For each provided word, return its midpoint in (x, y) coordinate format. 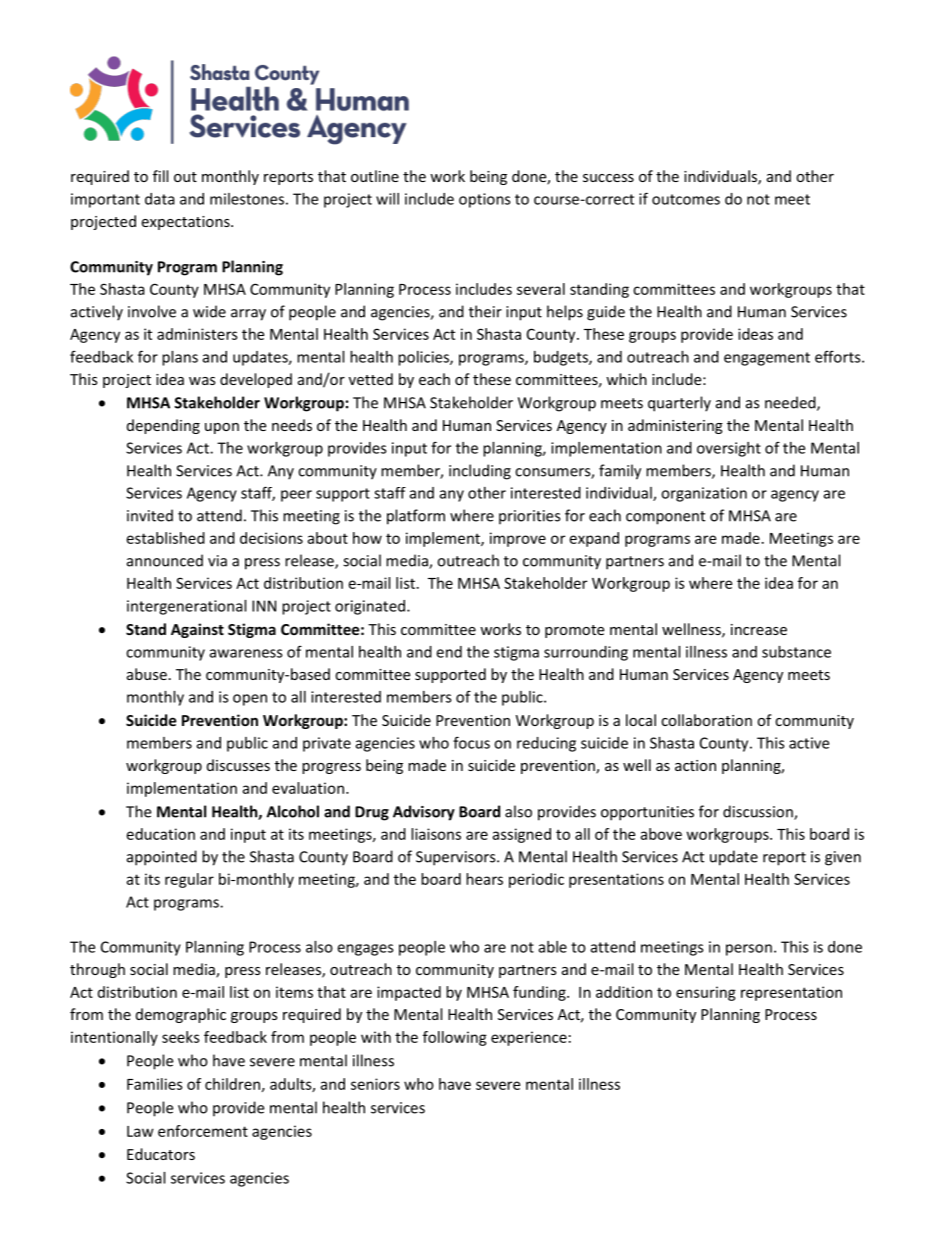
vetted (371, 379)
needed (791, 403)
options (485, 200)
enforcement (203, 1131)
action (695, 765)
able (553, 947)
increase (759, 629)
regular (189, 880)
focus (471, 742)
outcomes (686, 199)
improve (518, 539)
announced (165, 560)
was (202, 381)
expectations (186, 223)
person (749, 950)
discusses (238, 765)
